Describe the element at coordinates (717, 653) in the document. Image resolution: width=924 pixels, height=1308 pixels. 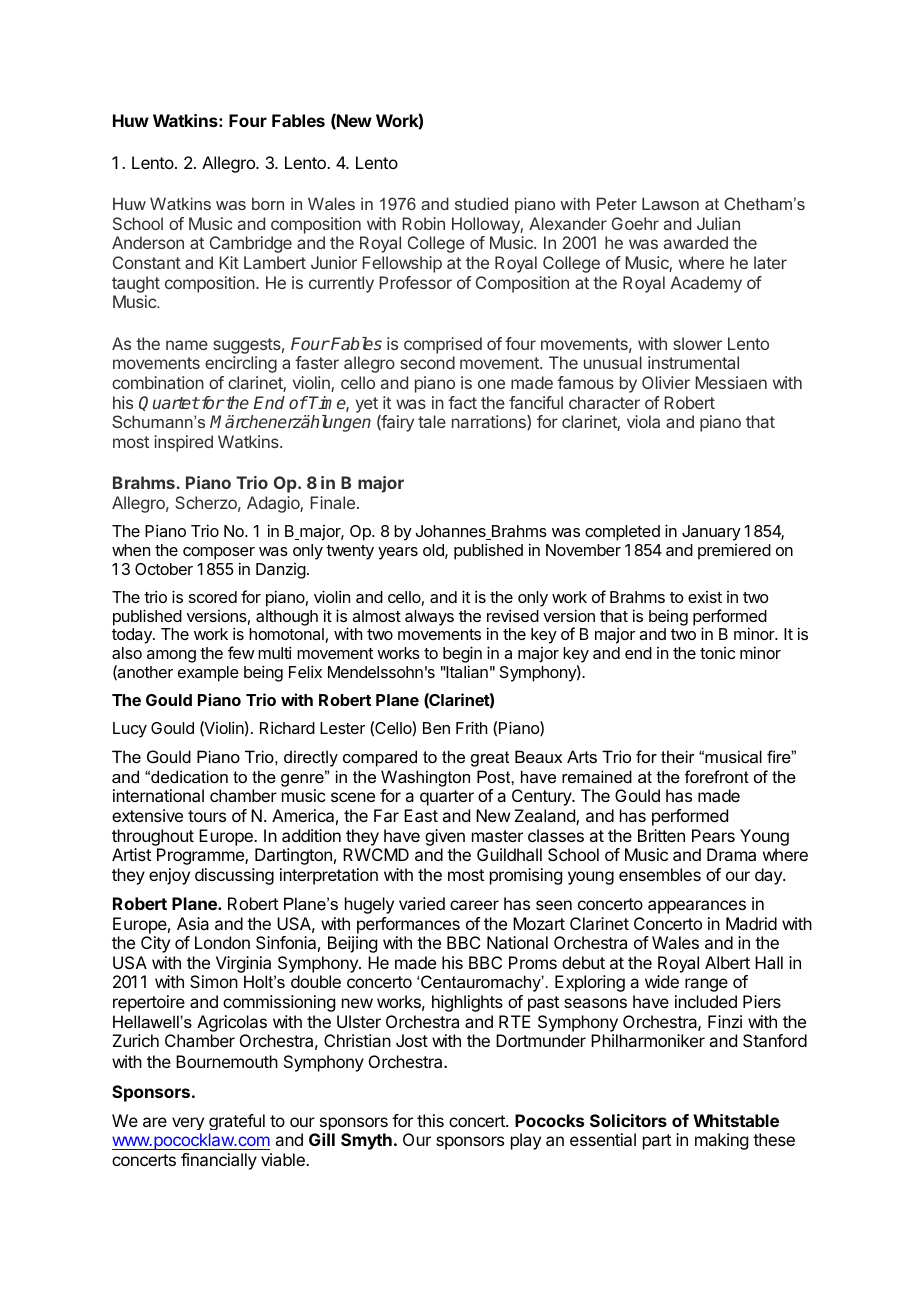
I see `tonic` at that location.
